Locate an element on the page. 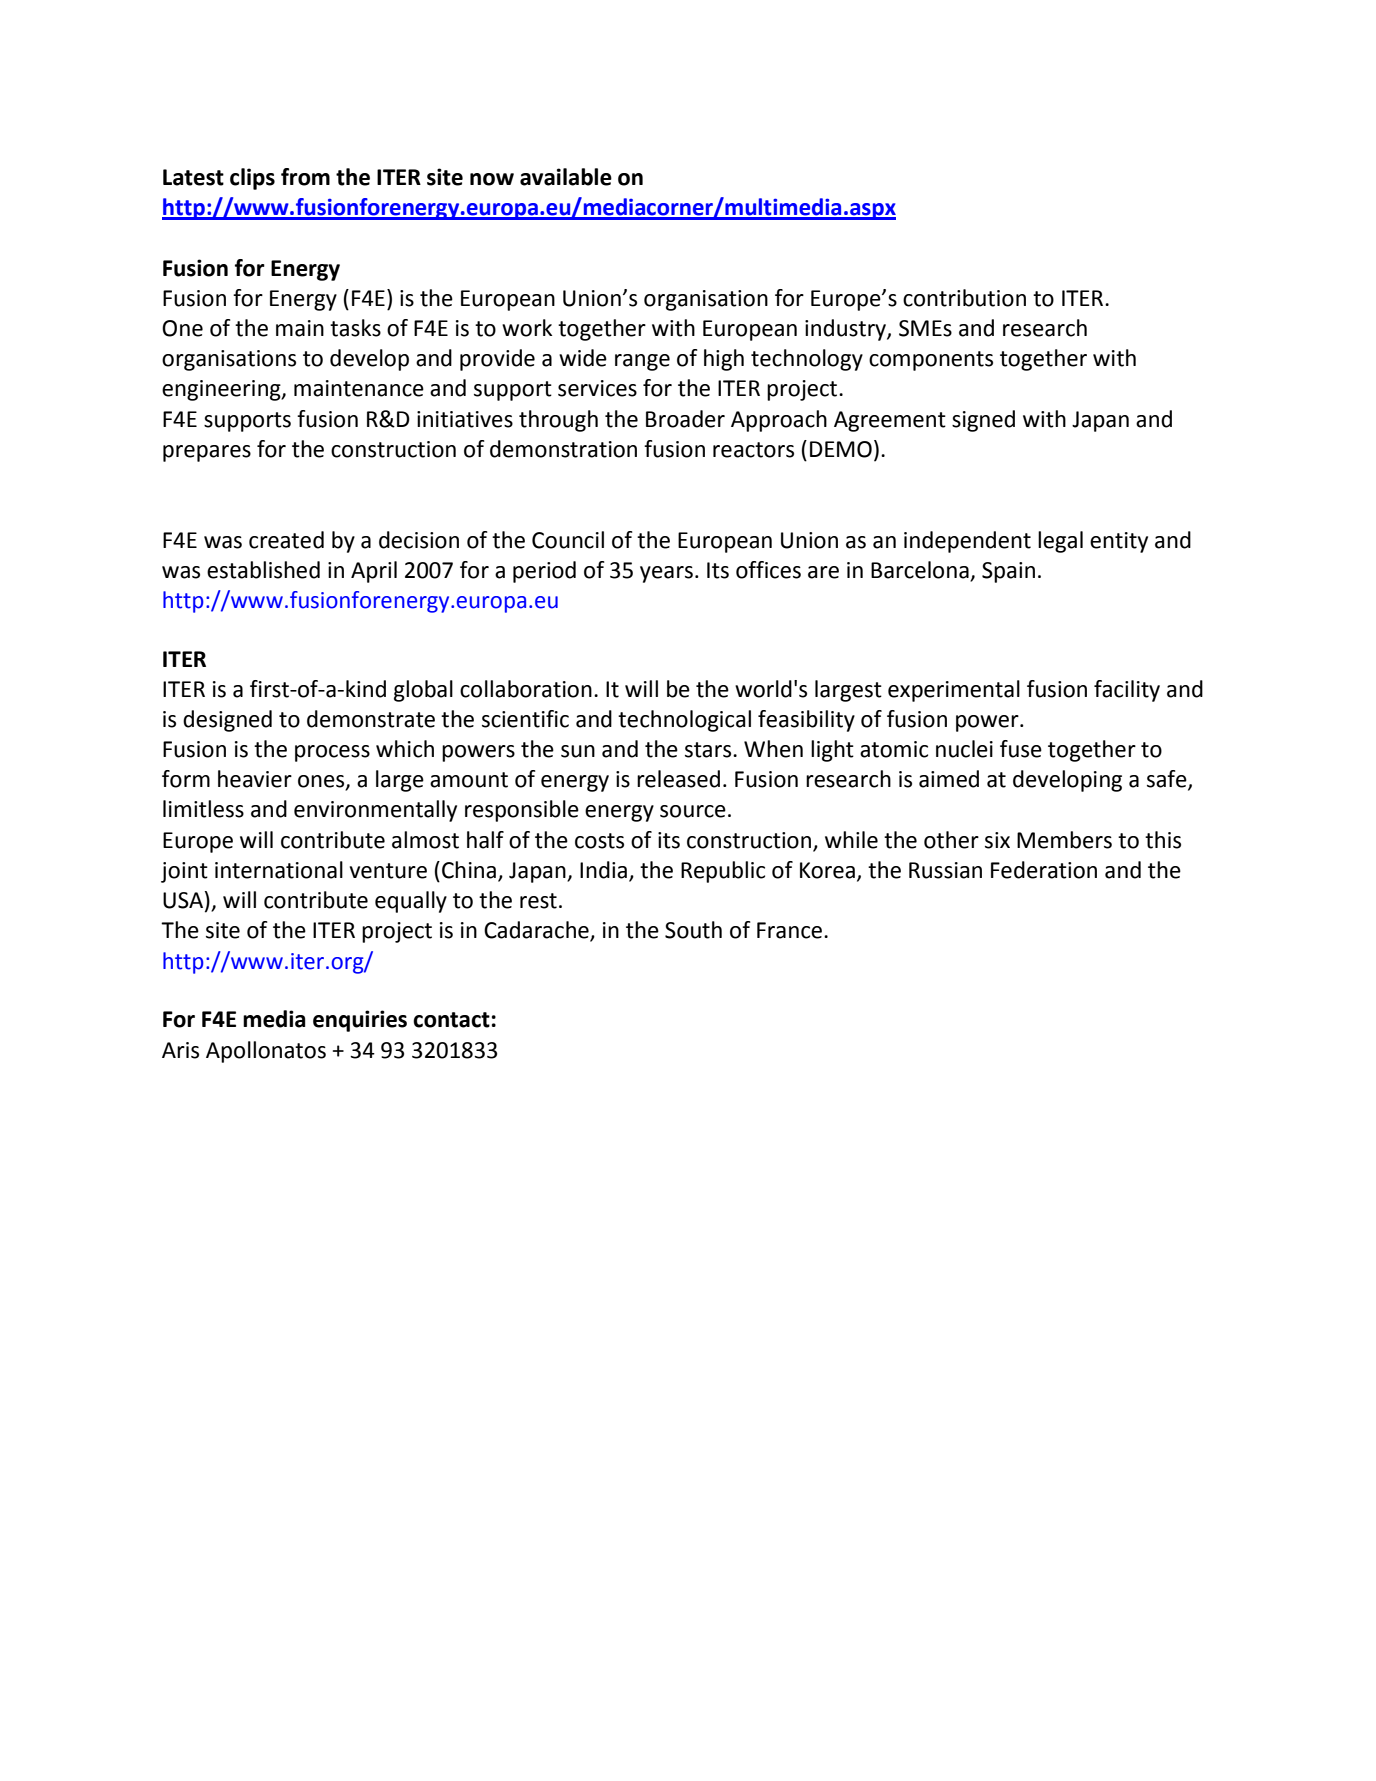 This document has width=1376, height=1781. environmentally is located at coordinates (375, 811).
